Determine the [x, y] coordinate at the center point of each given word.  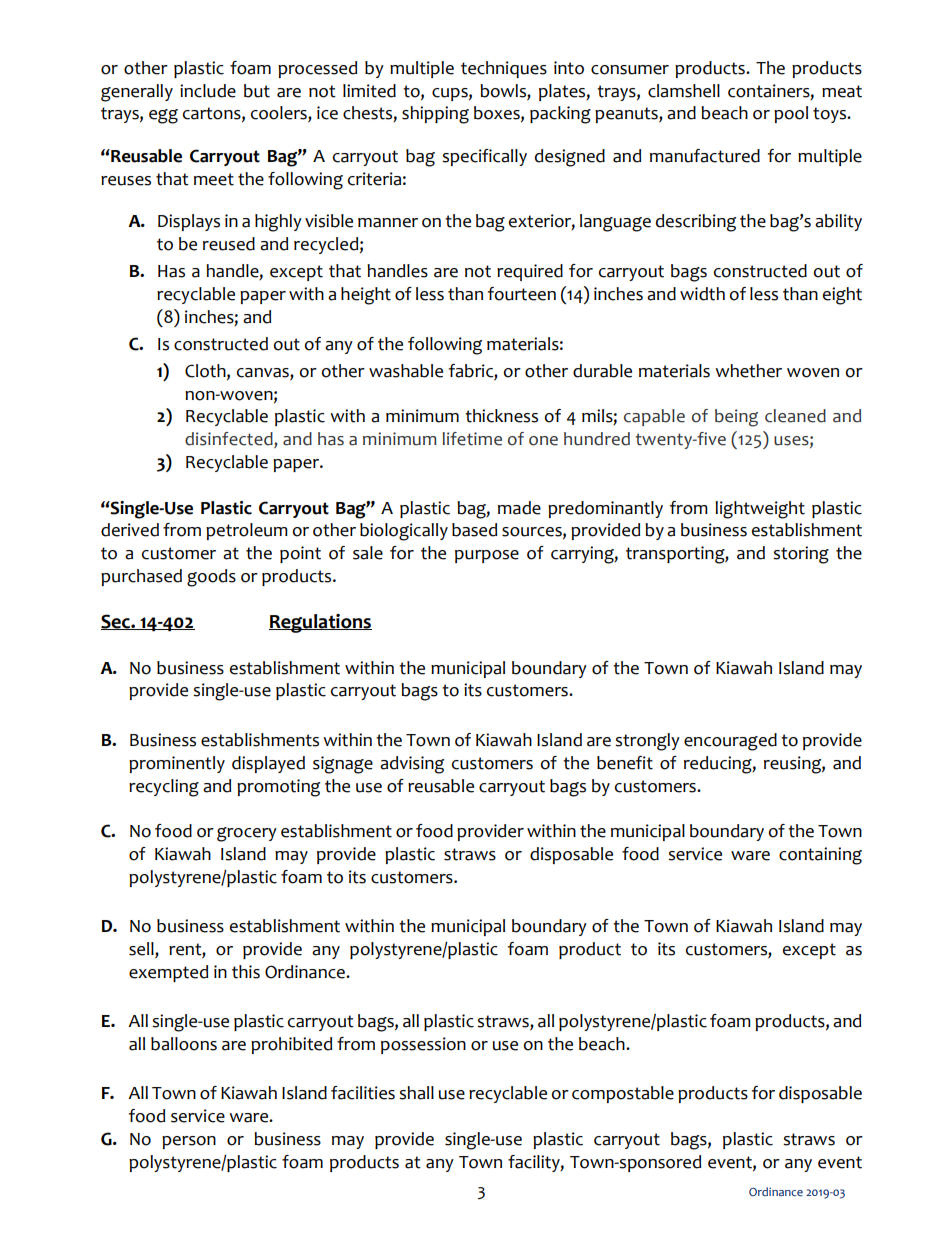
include [208, 91]
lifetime [472, 439]
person [189, 1142]
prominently [177, 764]
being [736, 418]
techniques [504, 69]
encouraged [730, 742]
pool [791, 114]
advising [412, 765]
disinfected [230, 440]
